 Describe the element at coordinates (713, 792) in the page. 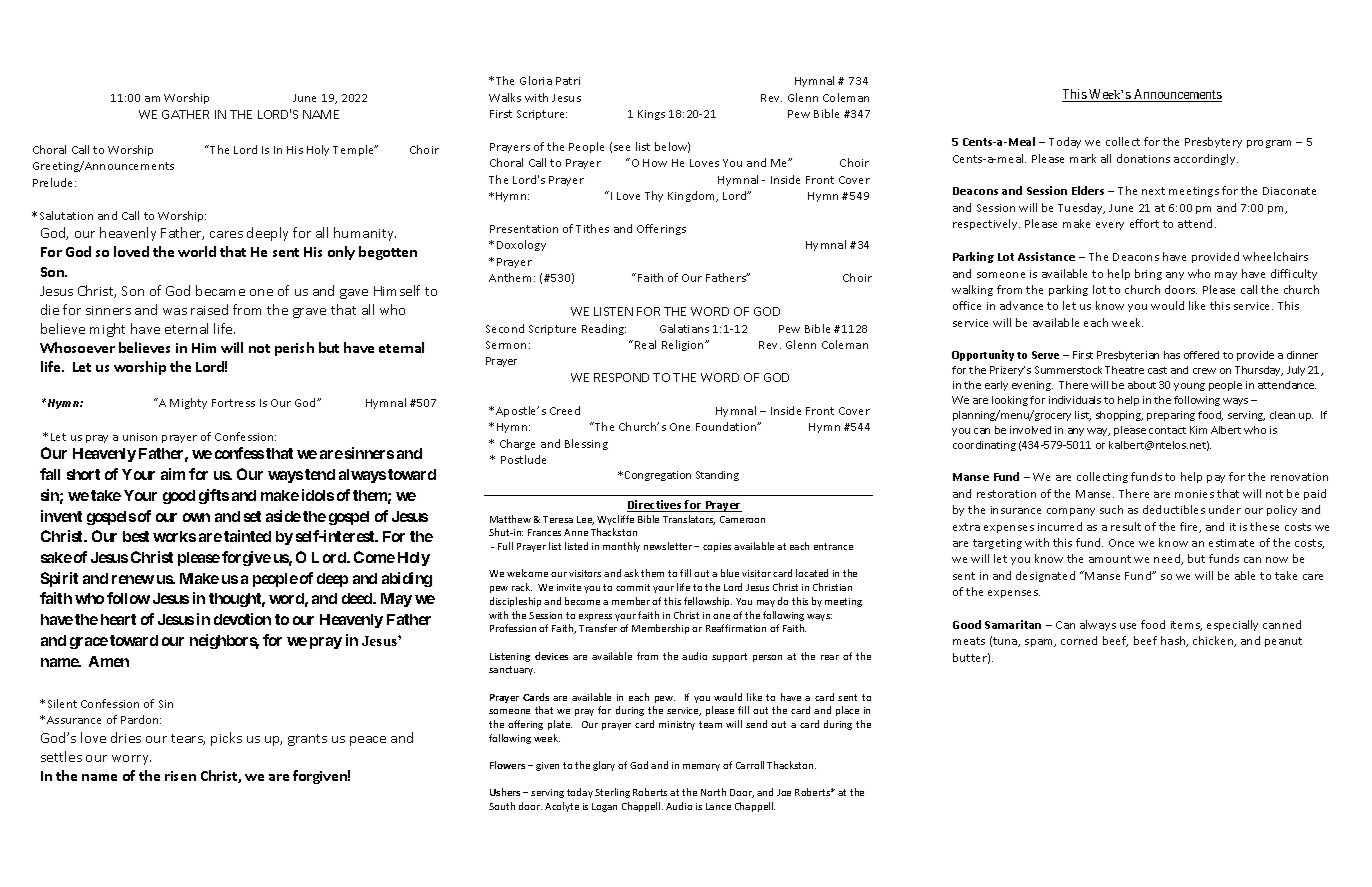

I see `North` at that location.
